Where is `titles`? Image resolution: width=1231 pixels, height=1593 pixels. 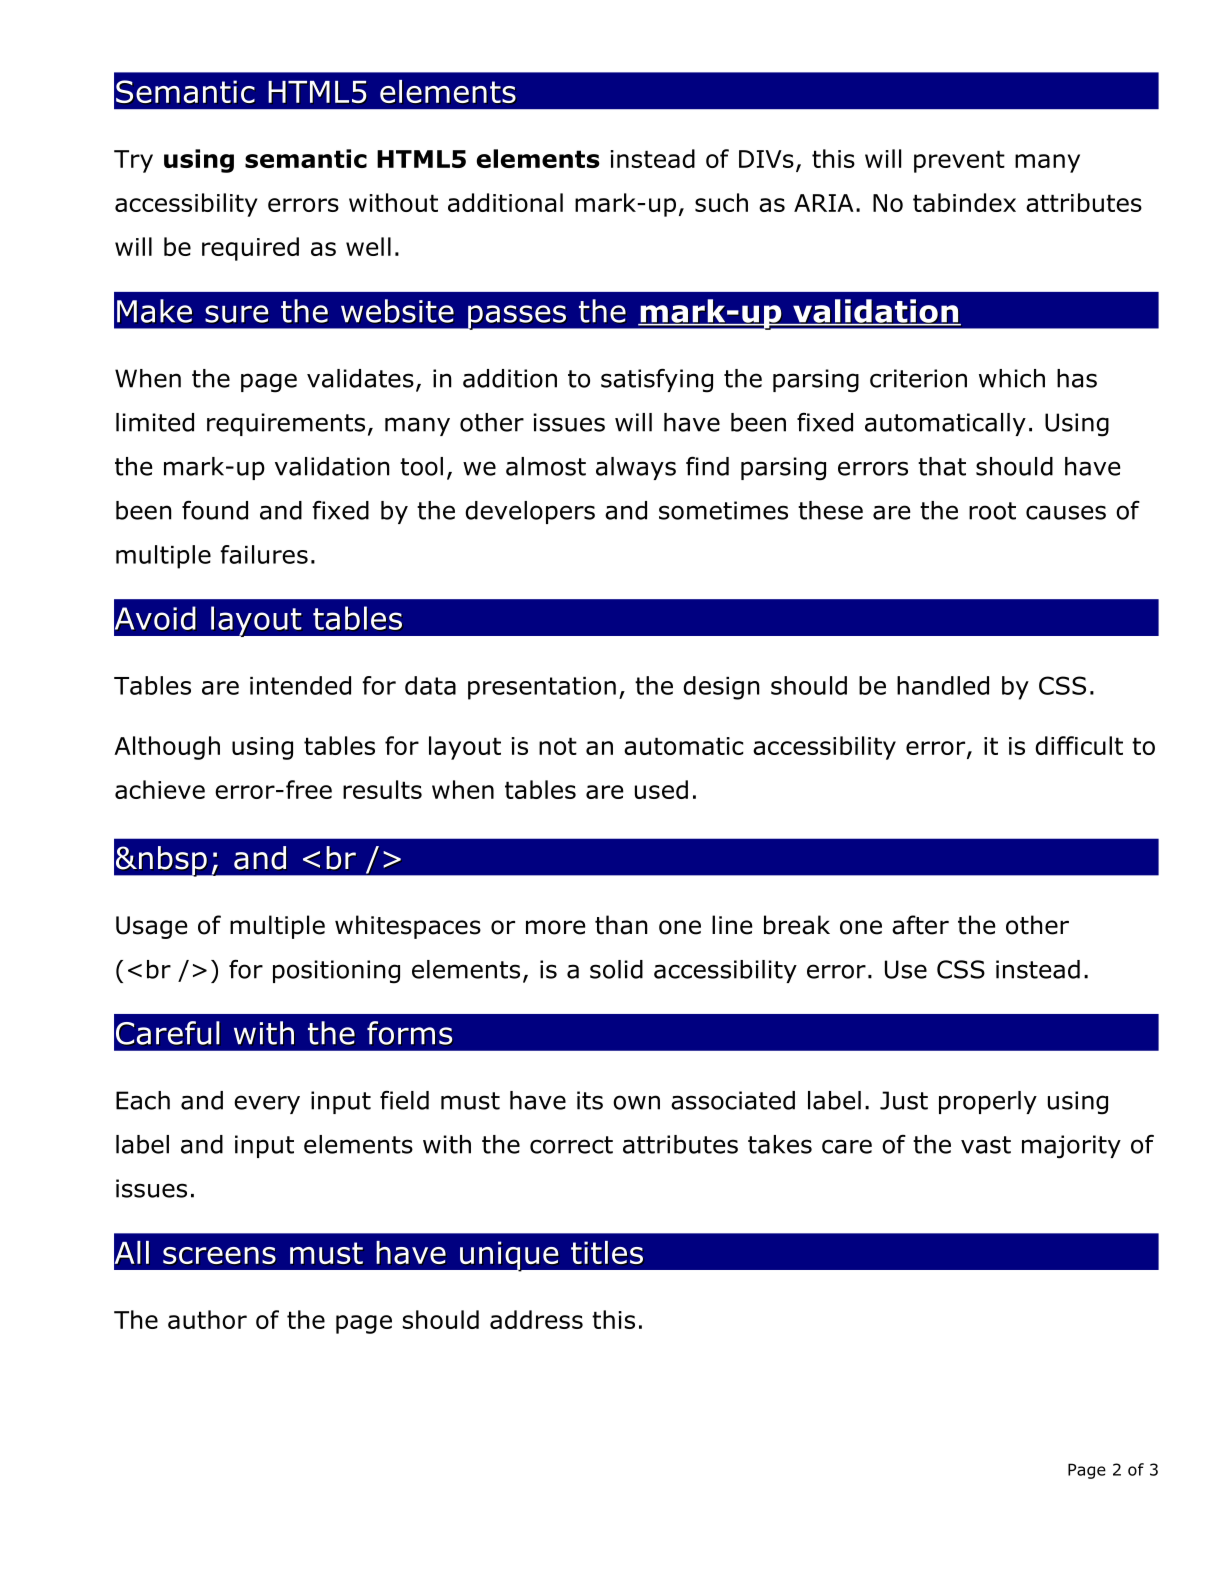 titles is located at coordinates (607, 1252).
